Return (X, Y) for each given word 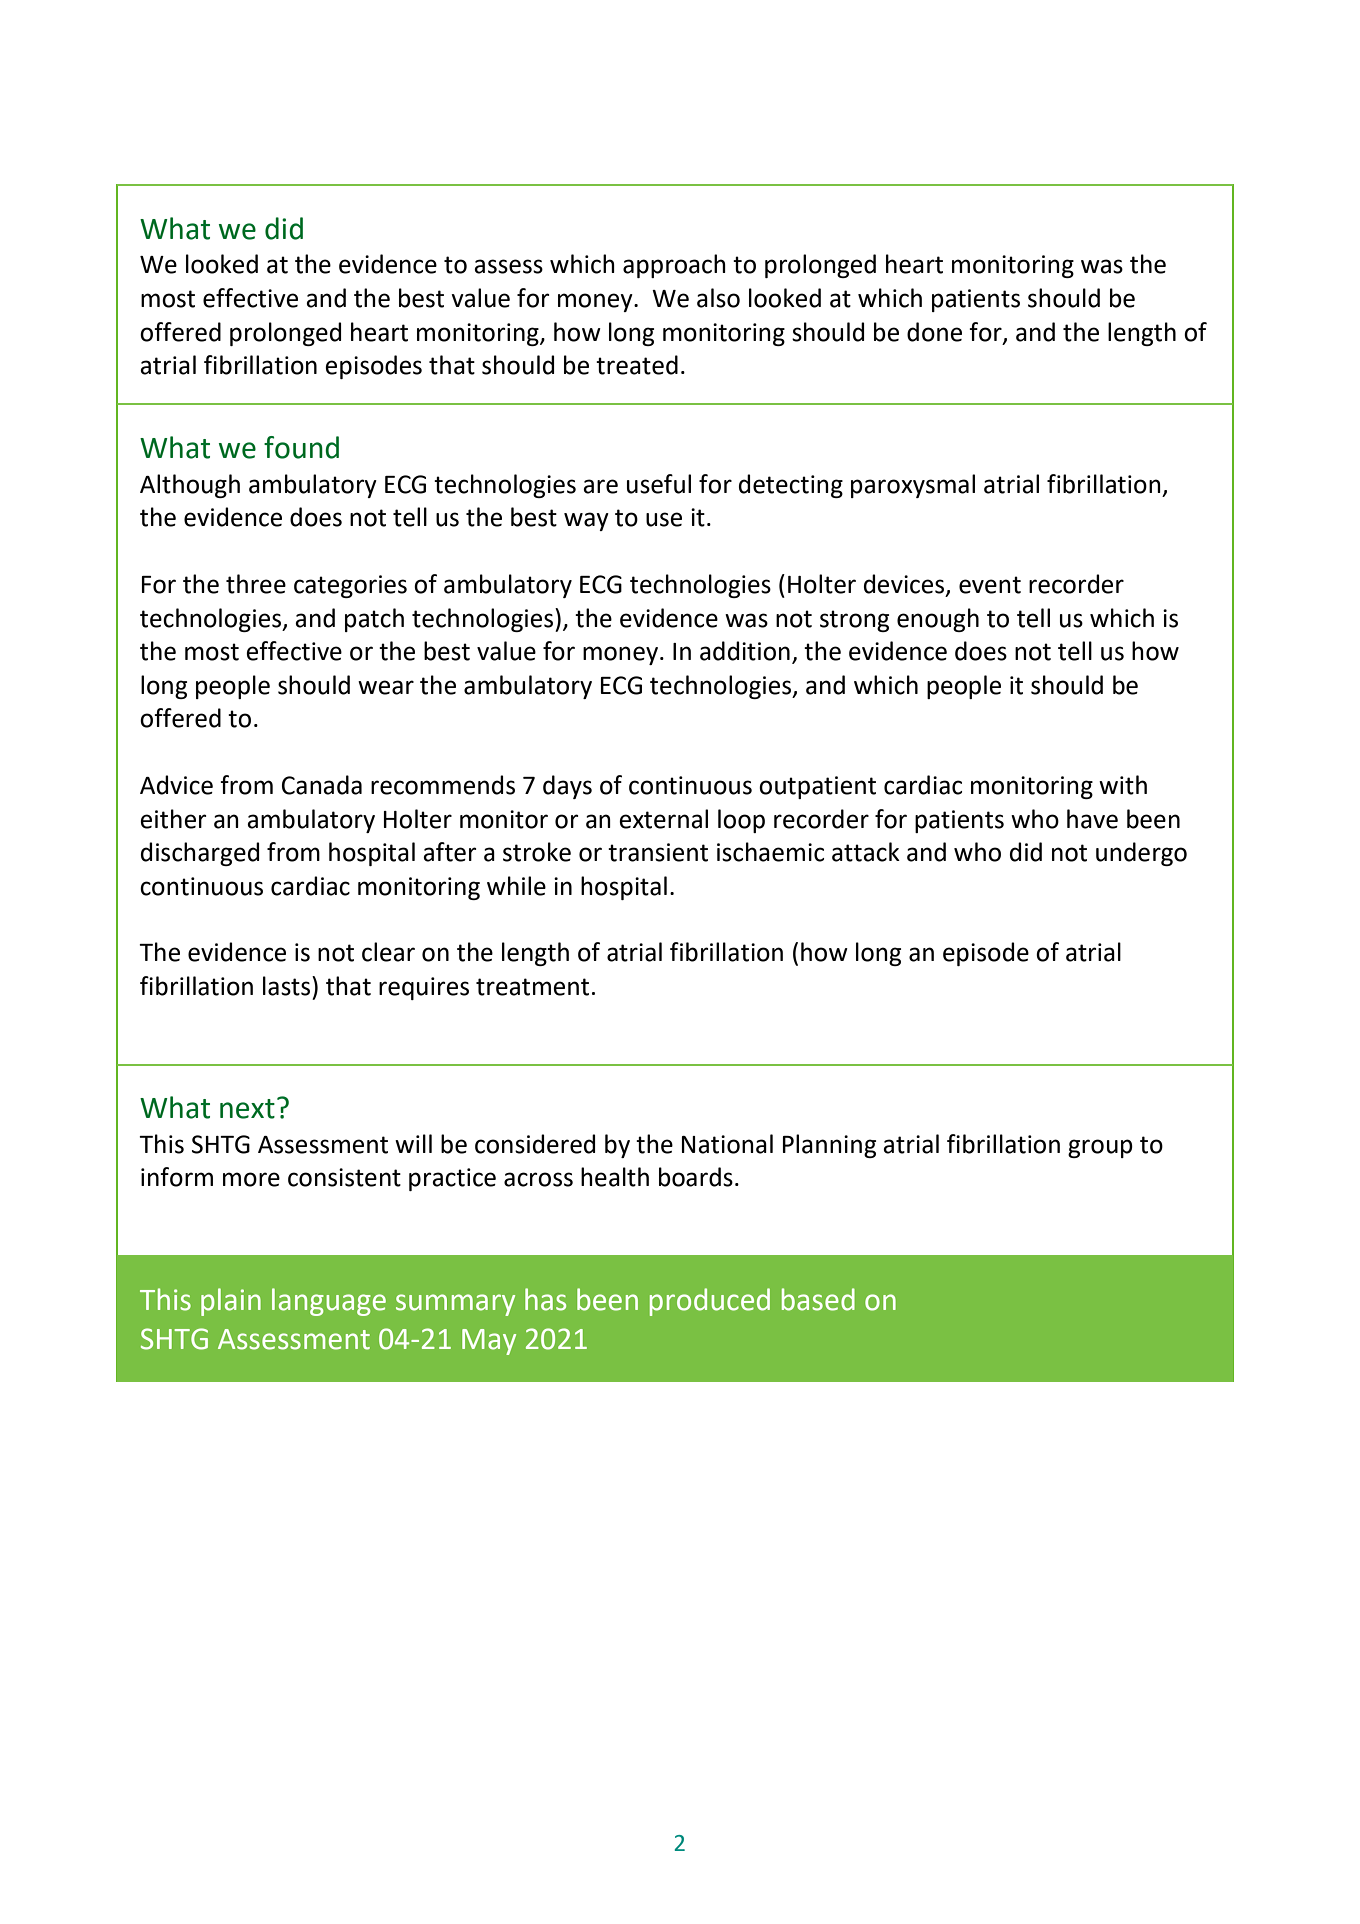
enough (938, 620)
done (934, 332)
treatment (532, 987)
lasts (288, 986)
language (329, 1302)
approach (674, 266)
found (301, 447)
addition (745, 651)
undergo (1141, 854)
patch (374, 620)
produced (710, 1302)
